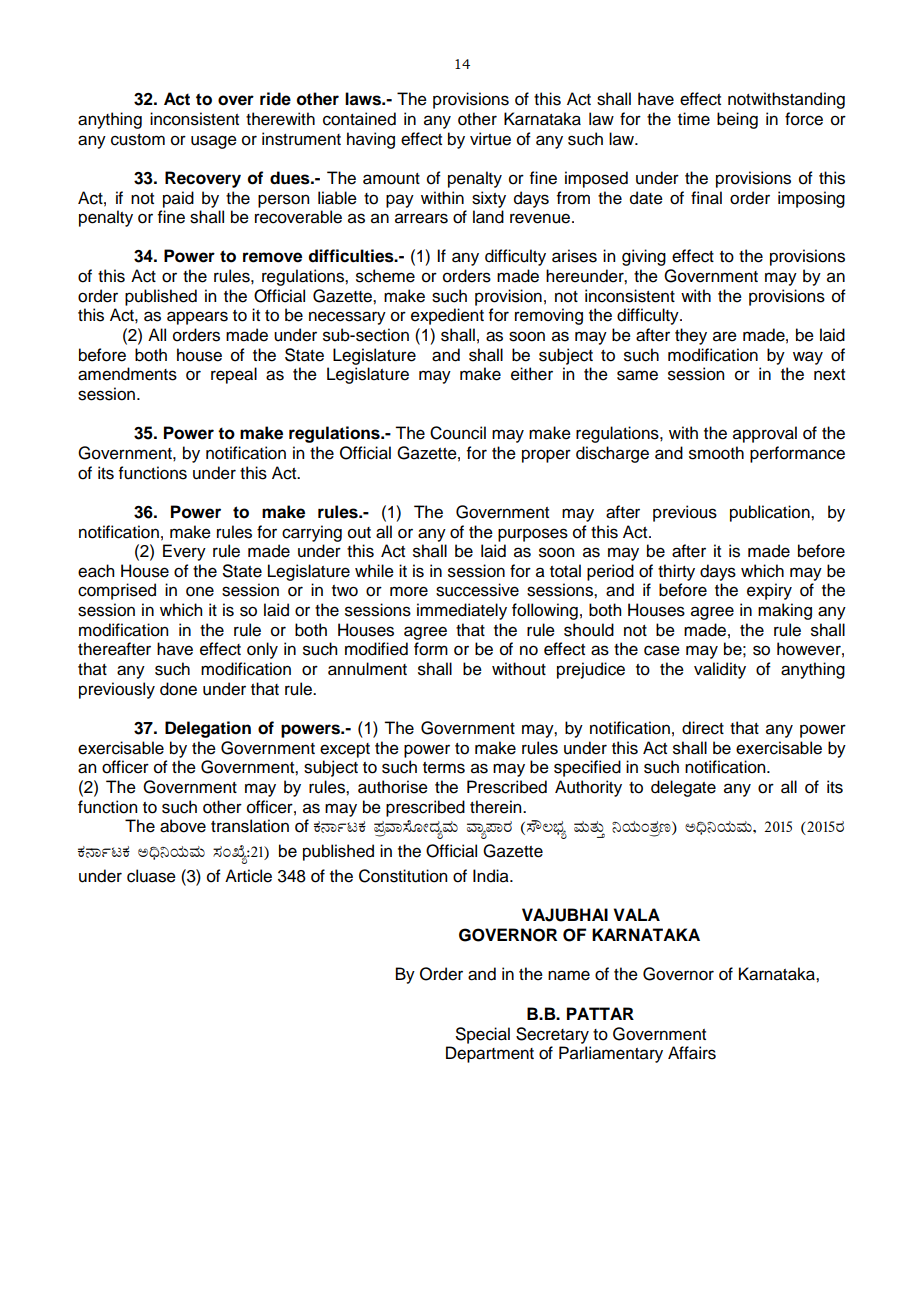 The width and height of the image is (924, 1308). Describe the element at coordinates (683, 788) in the image. I see `delegate` at that location.
